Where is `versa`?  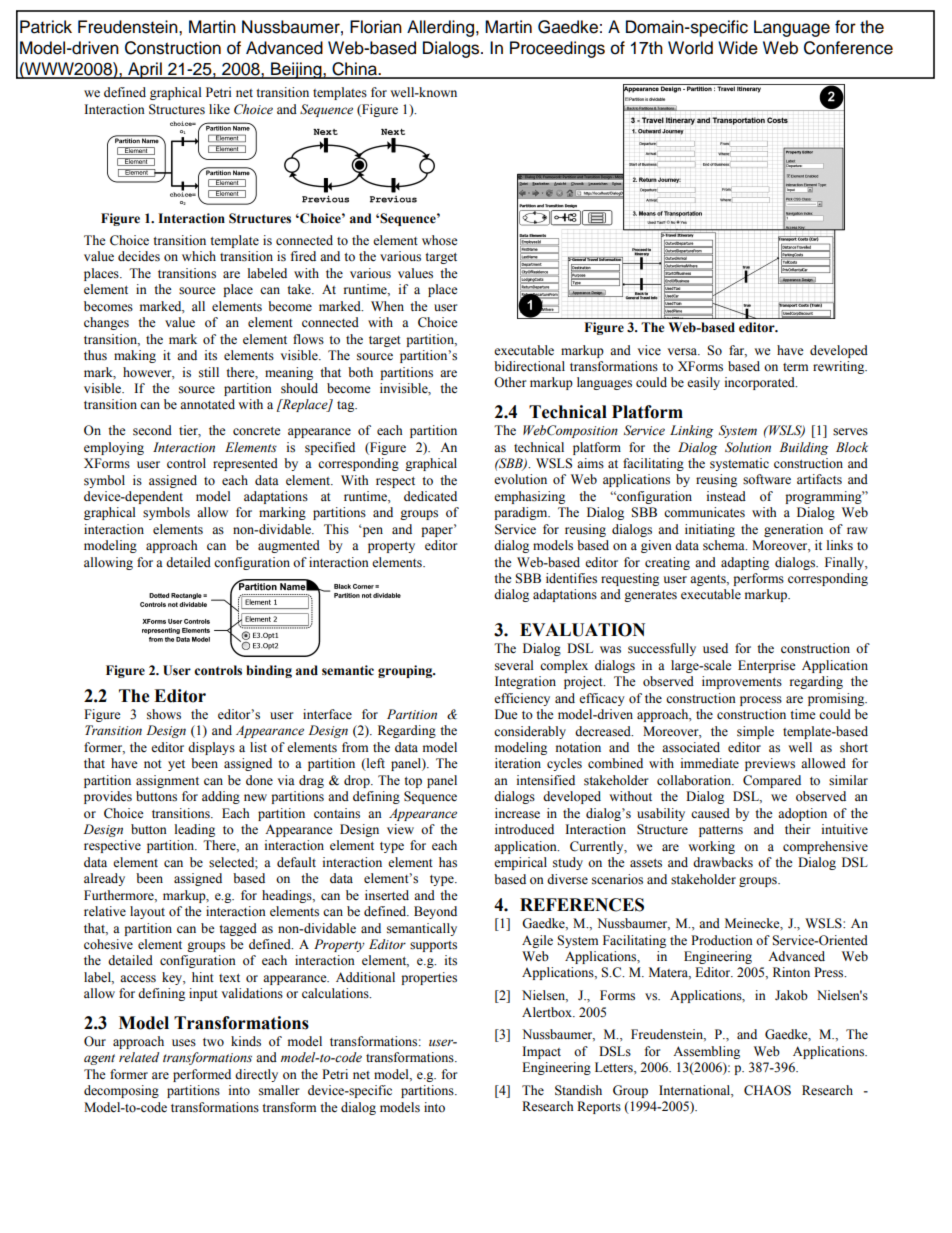
versa is located at coordinates (684, 351).
